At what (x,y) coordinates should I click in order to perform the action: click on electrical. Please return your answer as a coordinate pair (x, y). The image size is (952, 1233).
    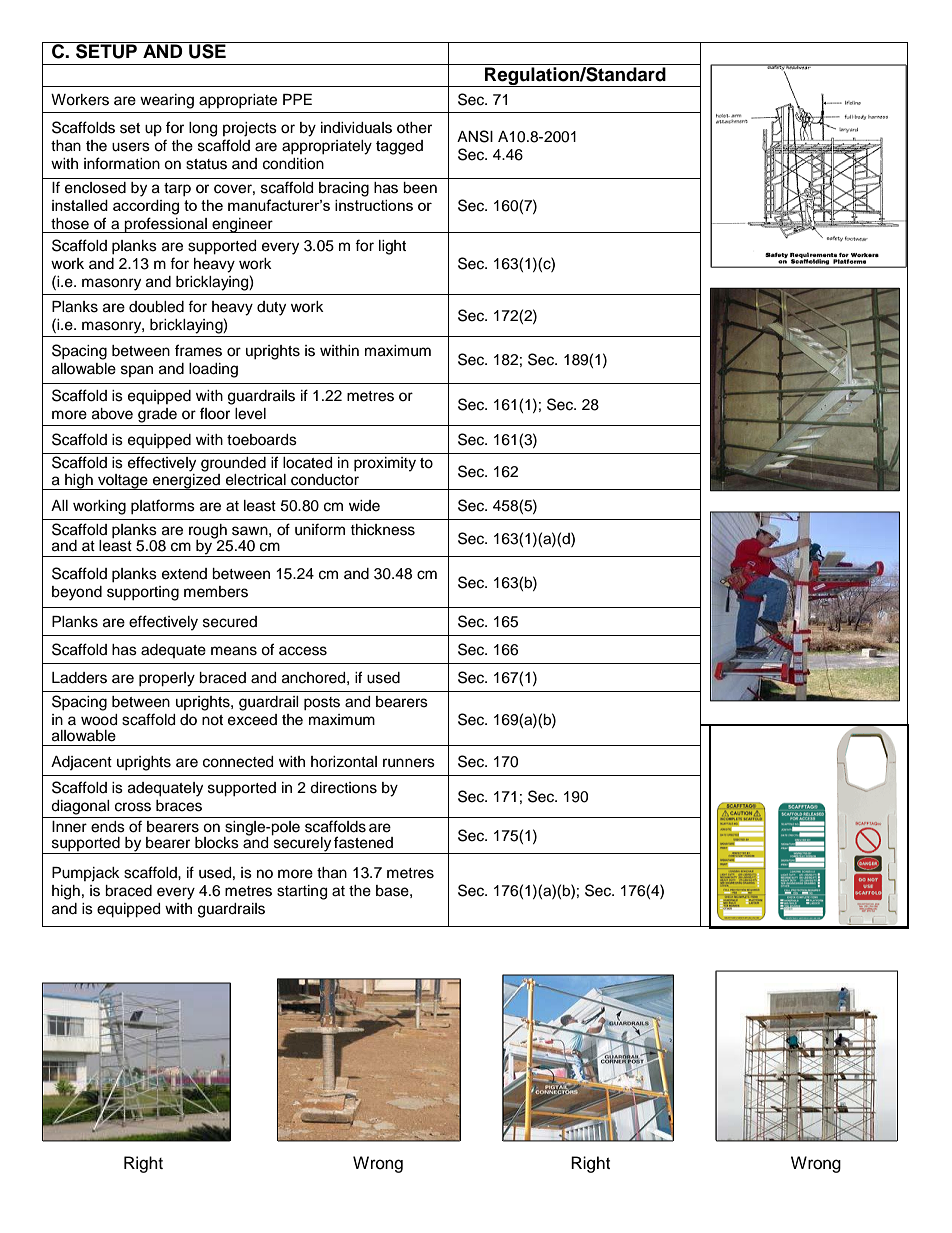
    Looking at the image, I should click on (256, 480).
